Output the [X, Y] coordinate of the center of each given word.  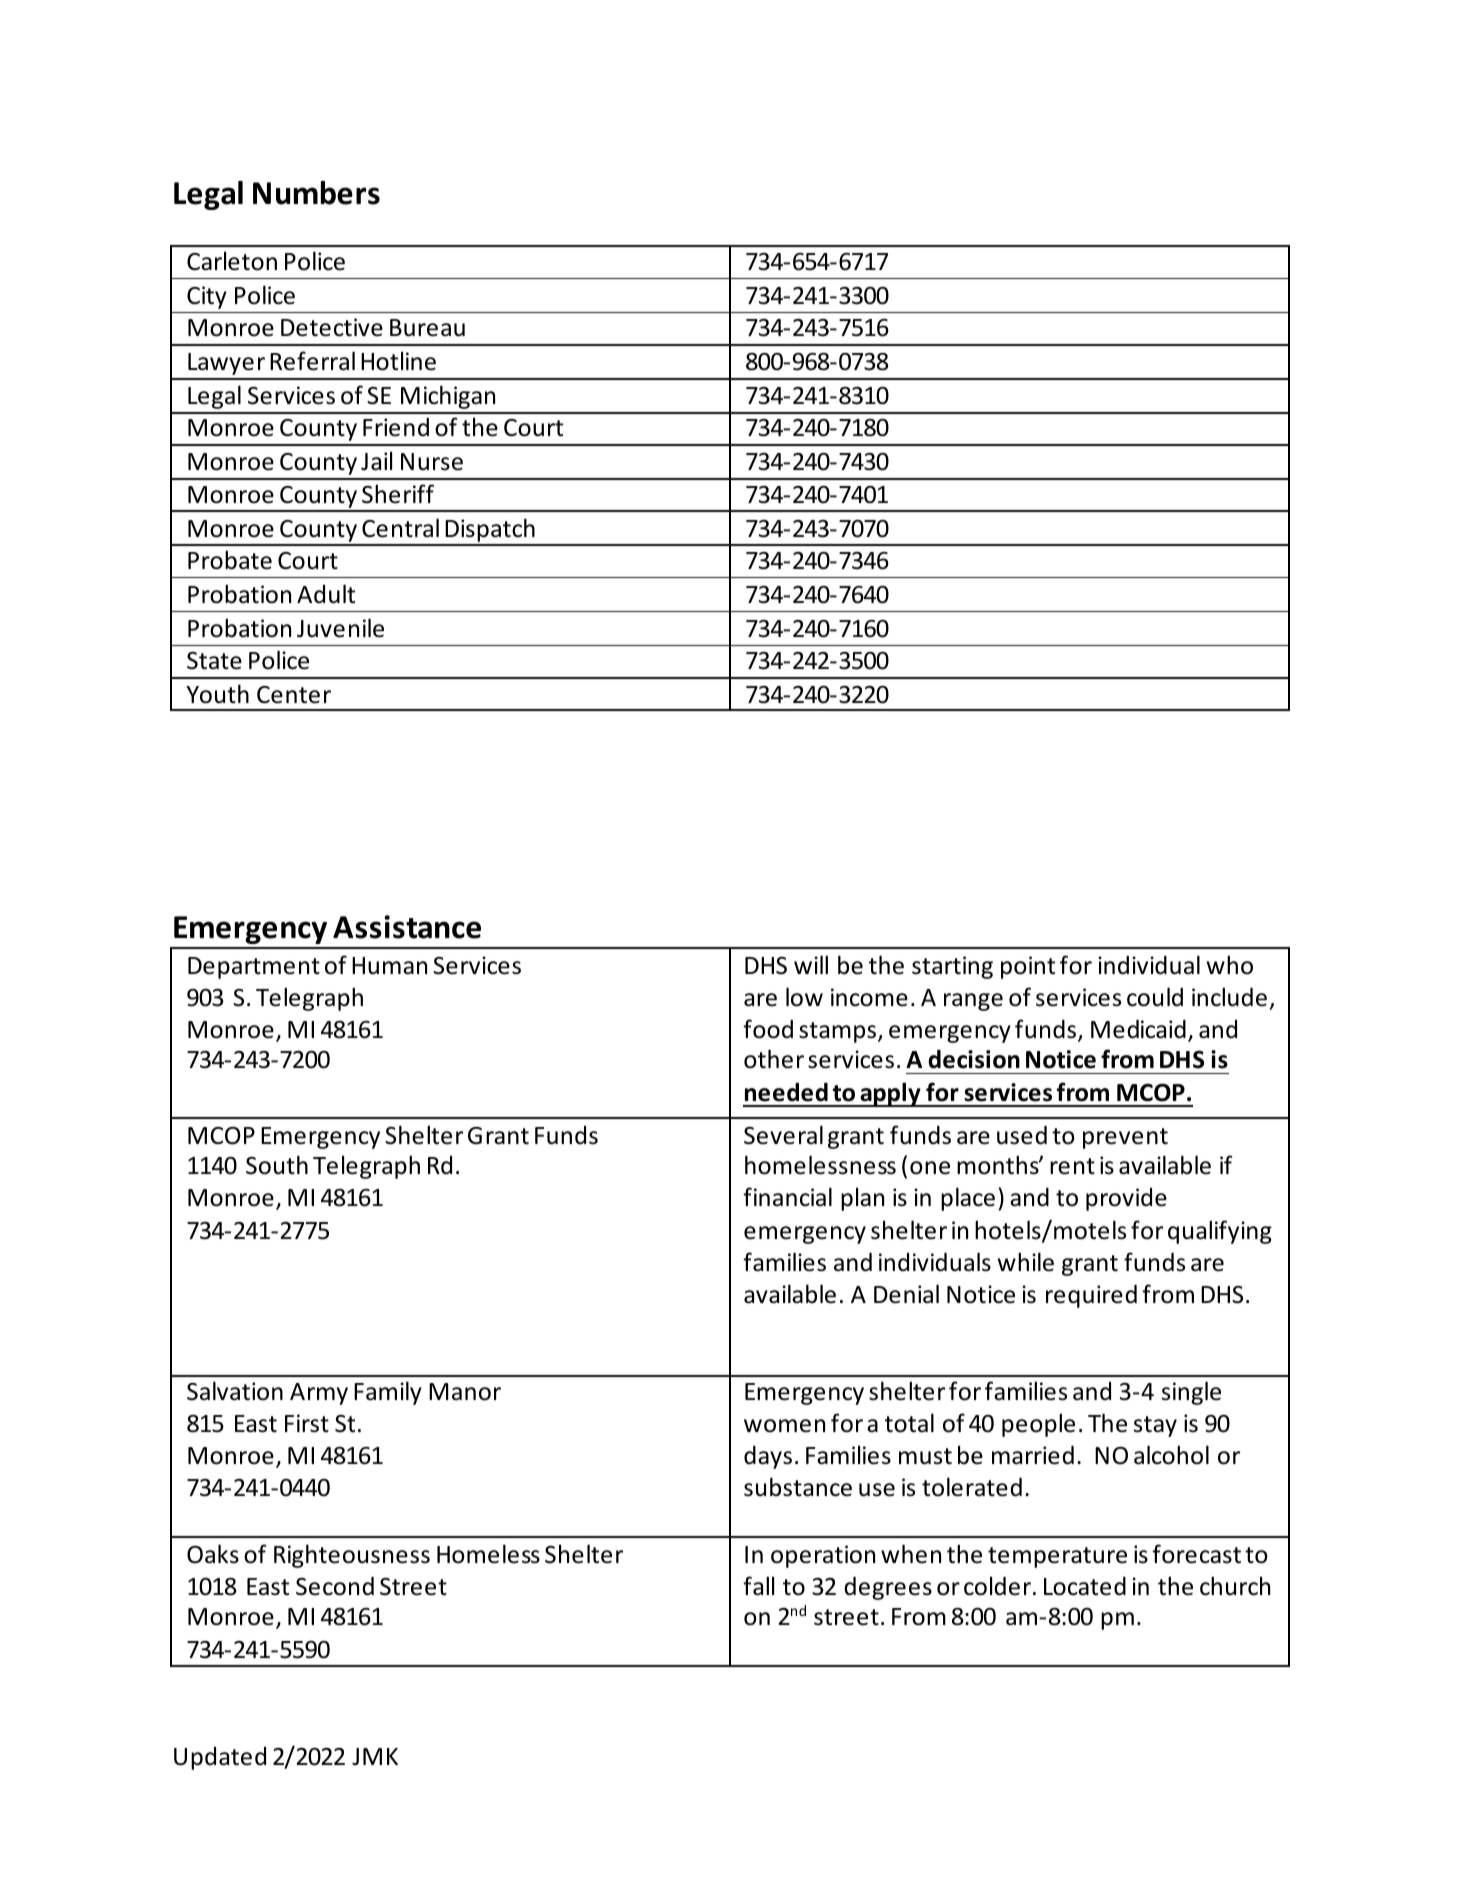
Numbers [316, 193]
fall [758, 1586]
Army [319, 1394]
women [784, 1426]
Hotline [398, 361]
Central [400, 528]
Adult [326, 594]
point [1028, 967]
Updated [220, 1758]
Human [389, 966]
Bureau [427, 328]
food [768, 1029]
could [1155, 997]
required [1091, 1296]
